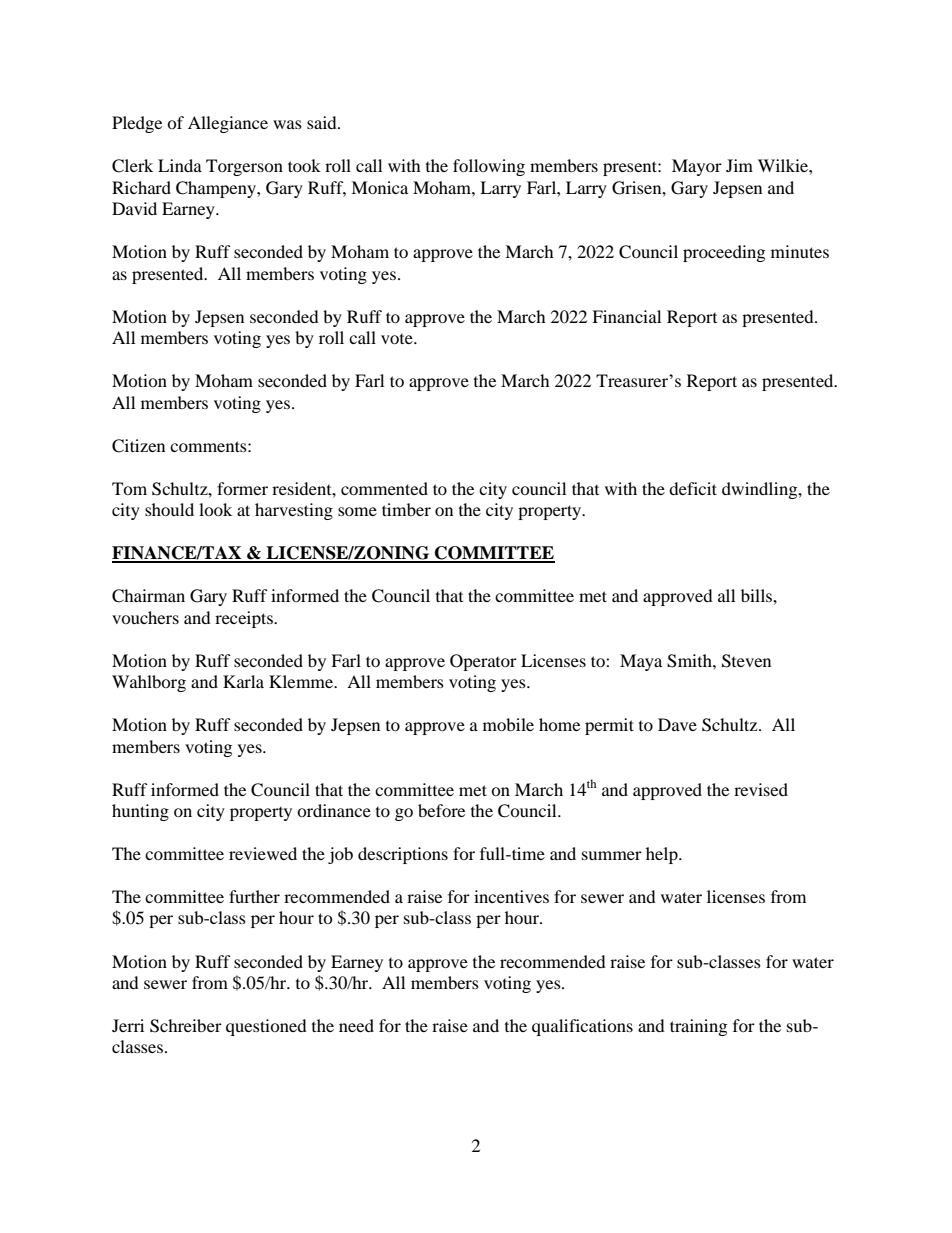  What do you see at coordinates (698, 1027) in the screenshot?
I see `training` at bounding box center [698, 1027].
